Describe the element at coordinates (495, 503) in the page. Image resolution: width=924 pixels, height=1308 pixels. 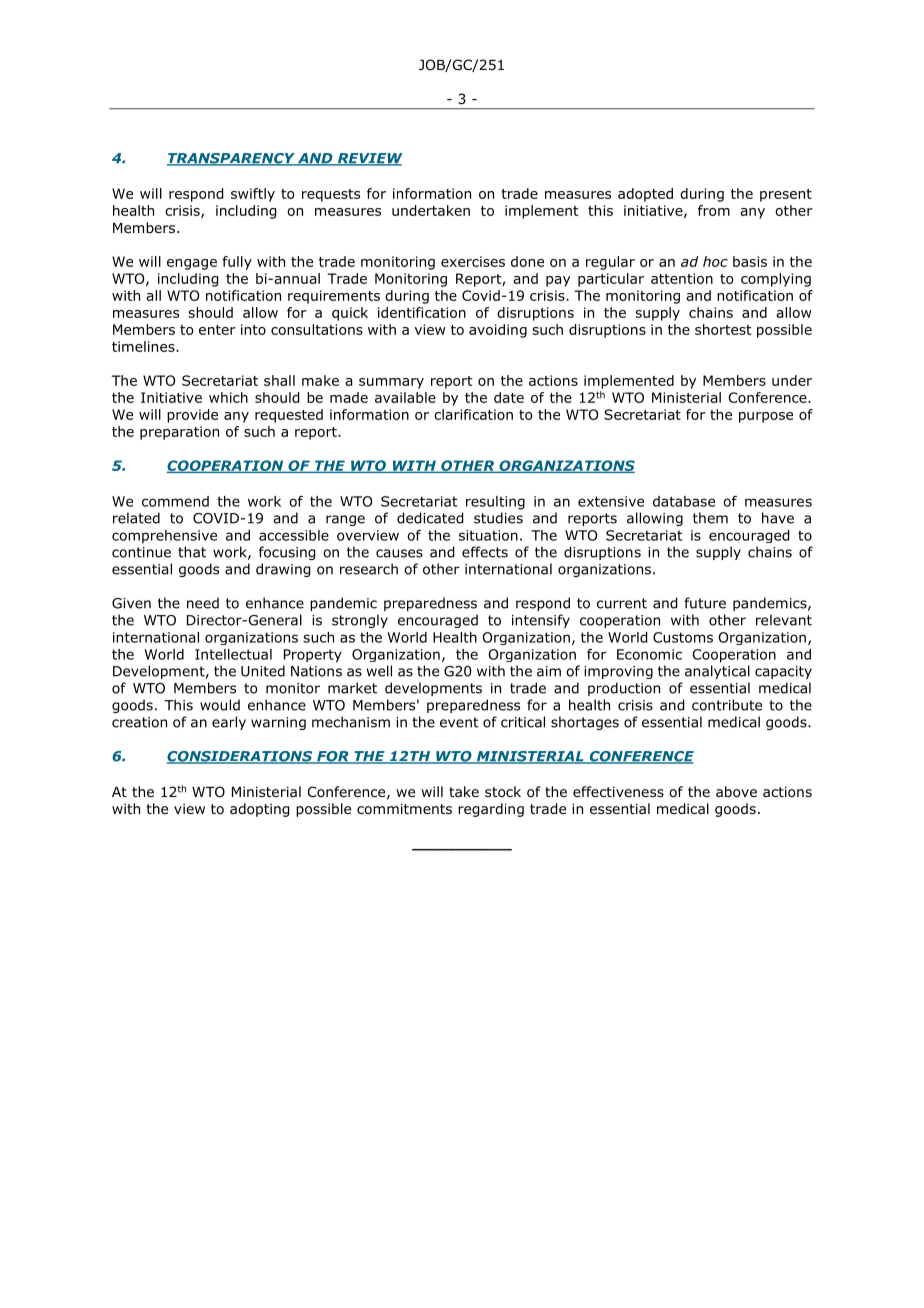
I see `resulting` at that location.
